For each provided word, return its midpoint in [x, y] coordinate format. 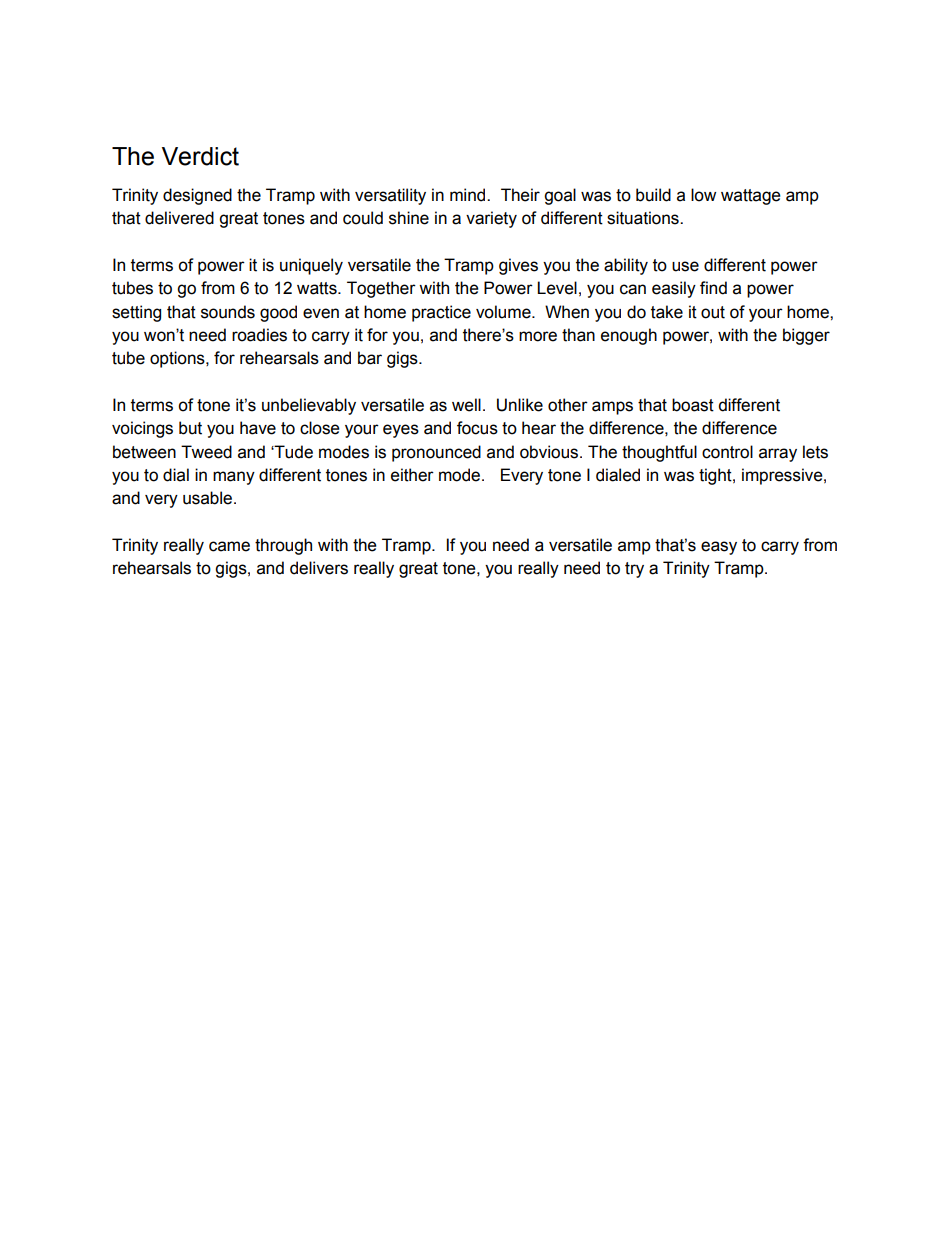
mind [469, 195]
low [703, 195]
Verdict [200, 156]
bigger [806, 336]
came [229, 546]
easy [719, 548]
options [178, 359]
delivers [319, 568]
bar [370, 358]
